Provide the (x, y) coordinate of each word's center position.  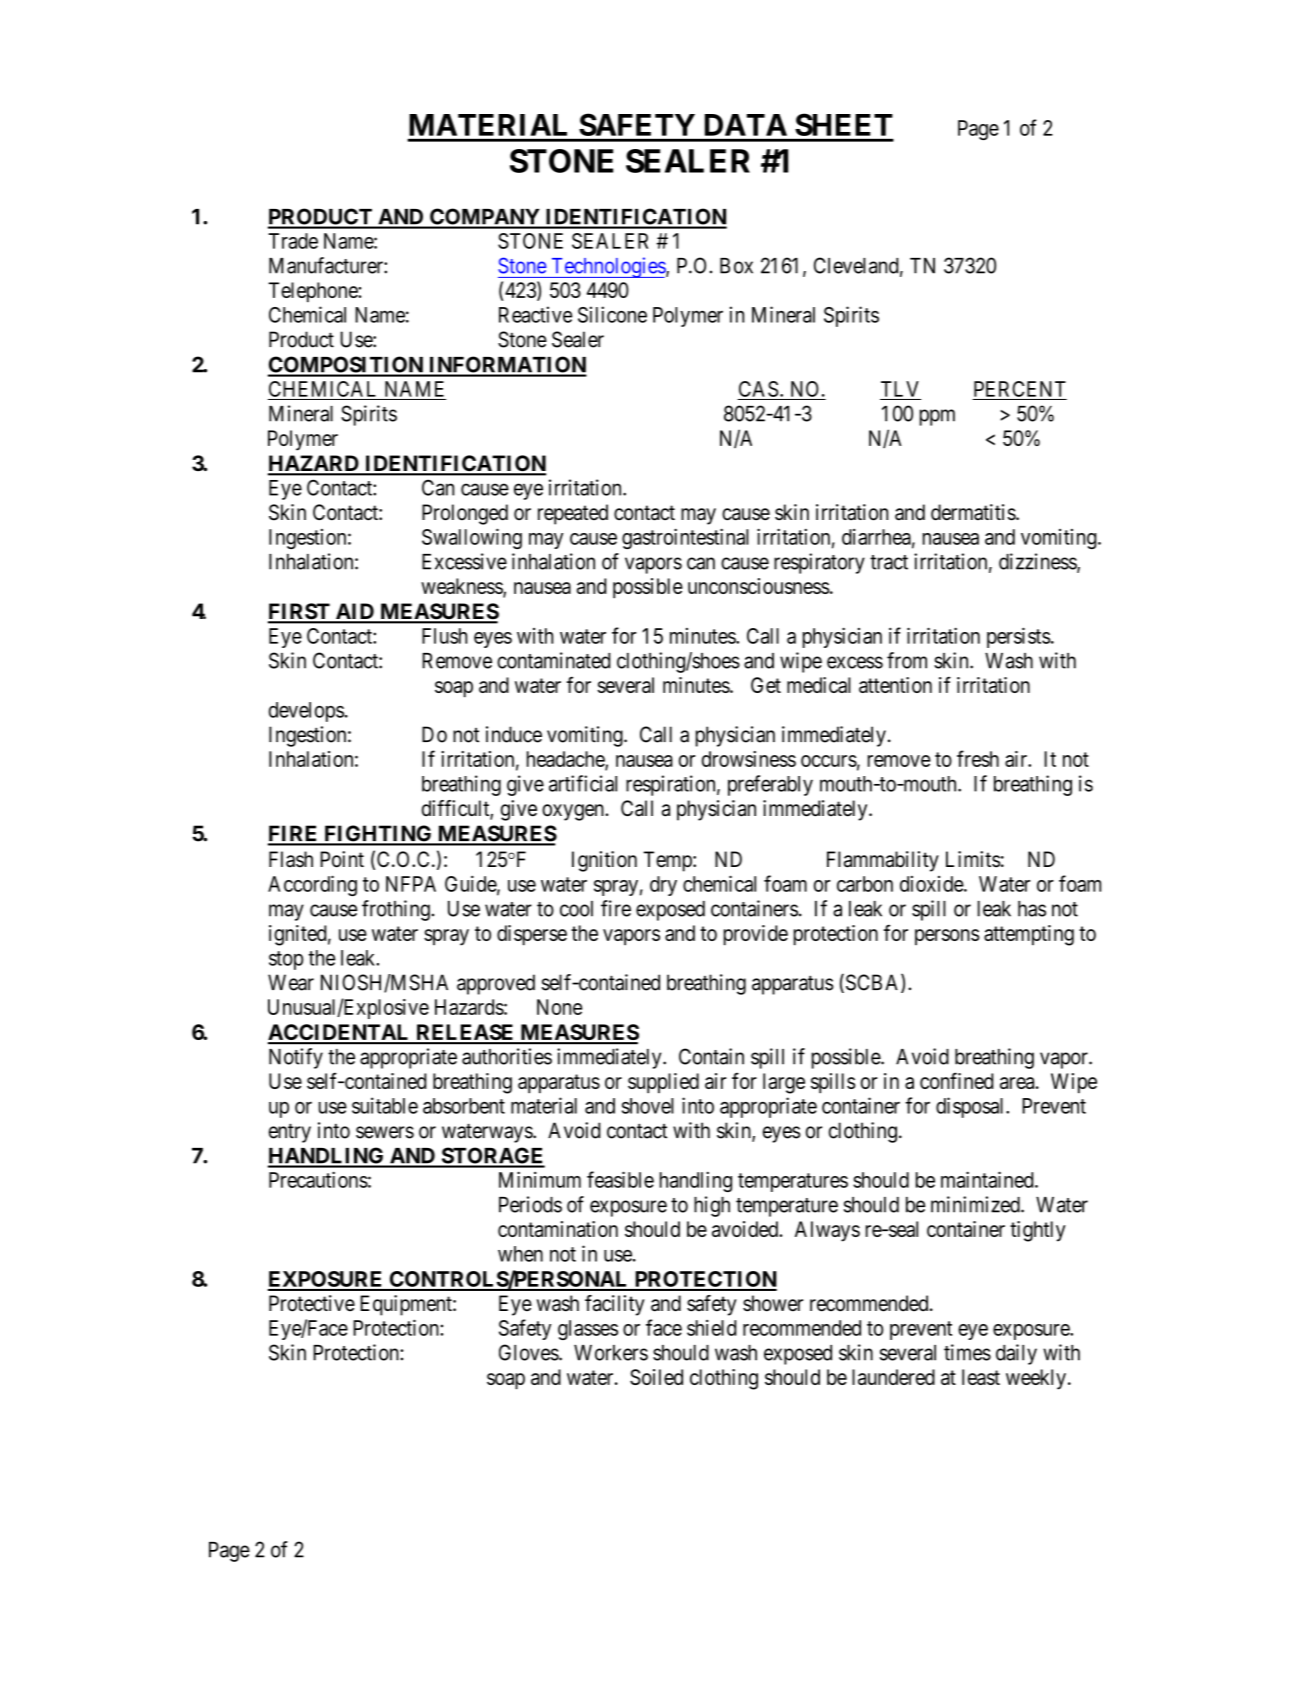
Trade (293, 241)
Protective (312, 1303)
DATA (746, 125)
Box (736, 266)
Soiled (656, 1377)
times (967, 1352)
